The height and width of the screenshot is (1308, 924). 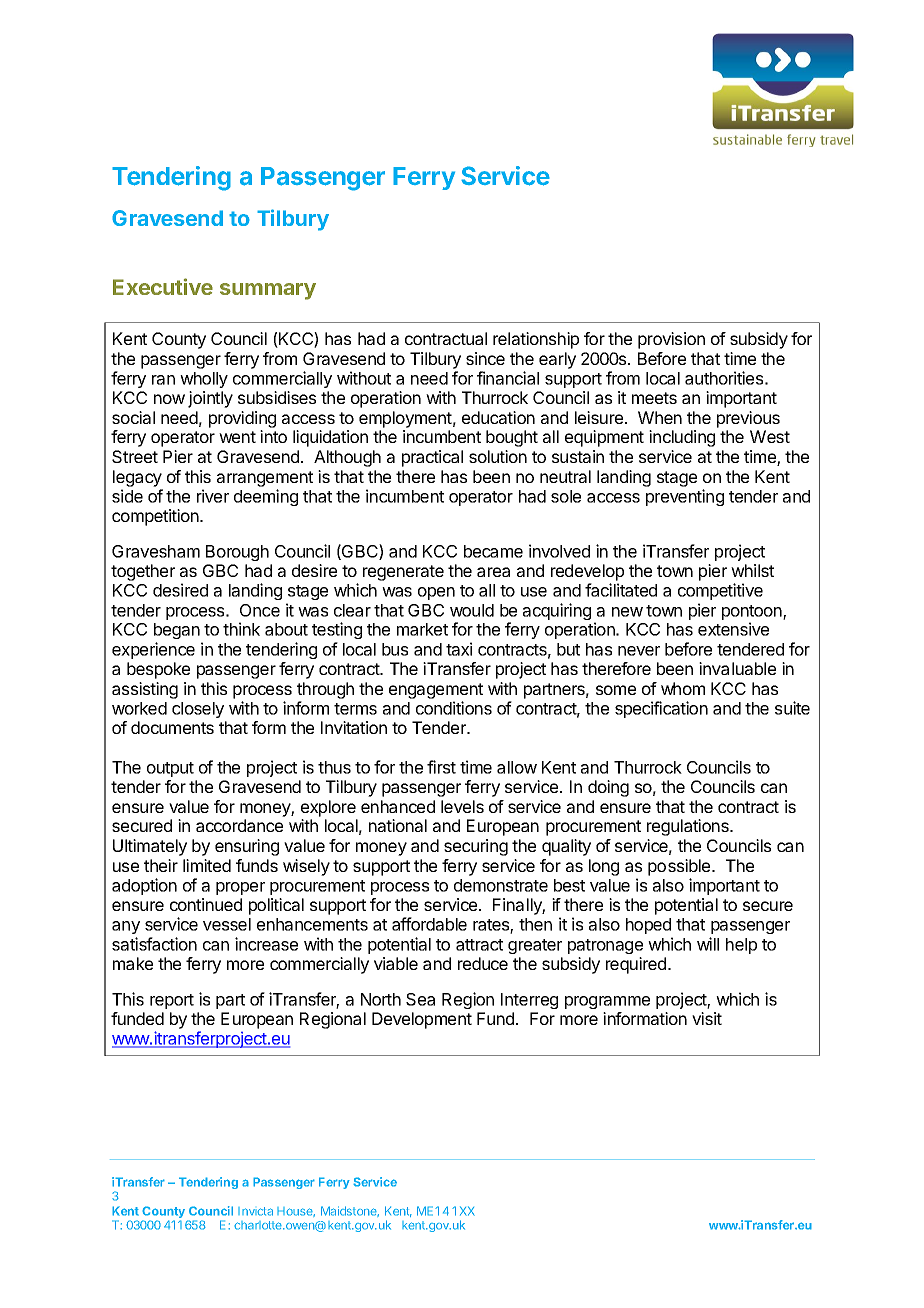 What do you see at coordinates (422, 1020) in the screenshot?
I see `Development` at bounding box center [422, 1020].
